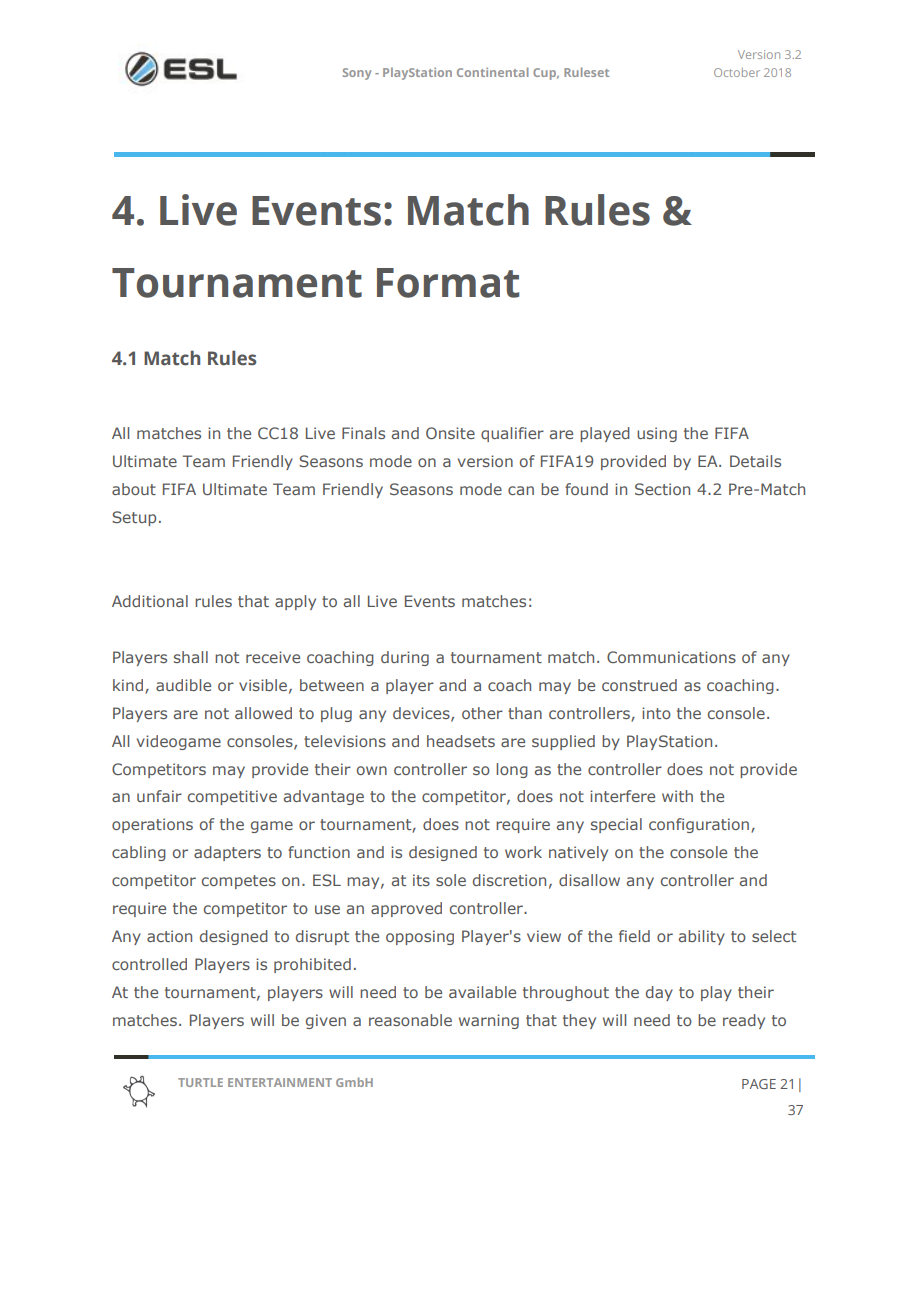 The width and height of the page is (924, 1308). What do you see at coordinates (263, 713) in the page?
I see `allowed` at bounding box center [263, 713].
